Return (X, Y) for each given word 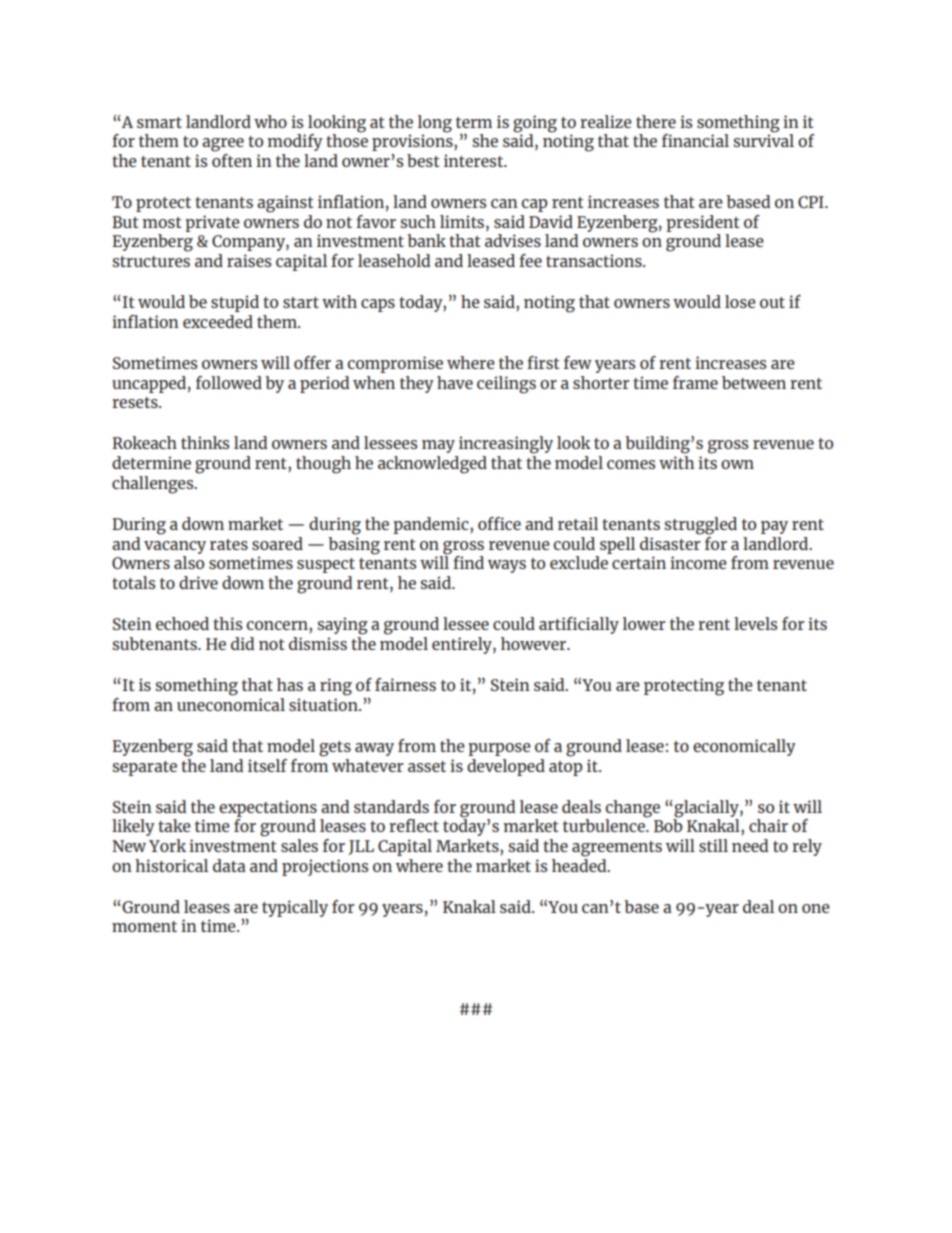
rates (229, 544)
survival (763, 139)
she (485, 140)
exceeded (218, 321)
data (229, 865)
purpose (499, 749)
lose (740, 301)
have (455, 382)
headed (580, 864)
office (499, 523)
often (232, 159)
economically (744, 747)
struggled (700, 526)
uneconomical (231, 703)
